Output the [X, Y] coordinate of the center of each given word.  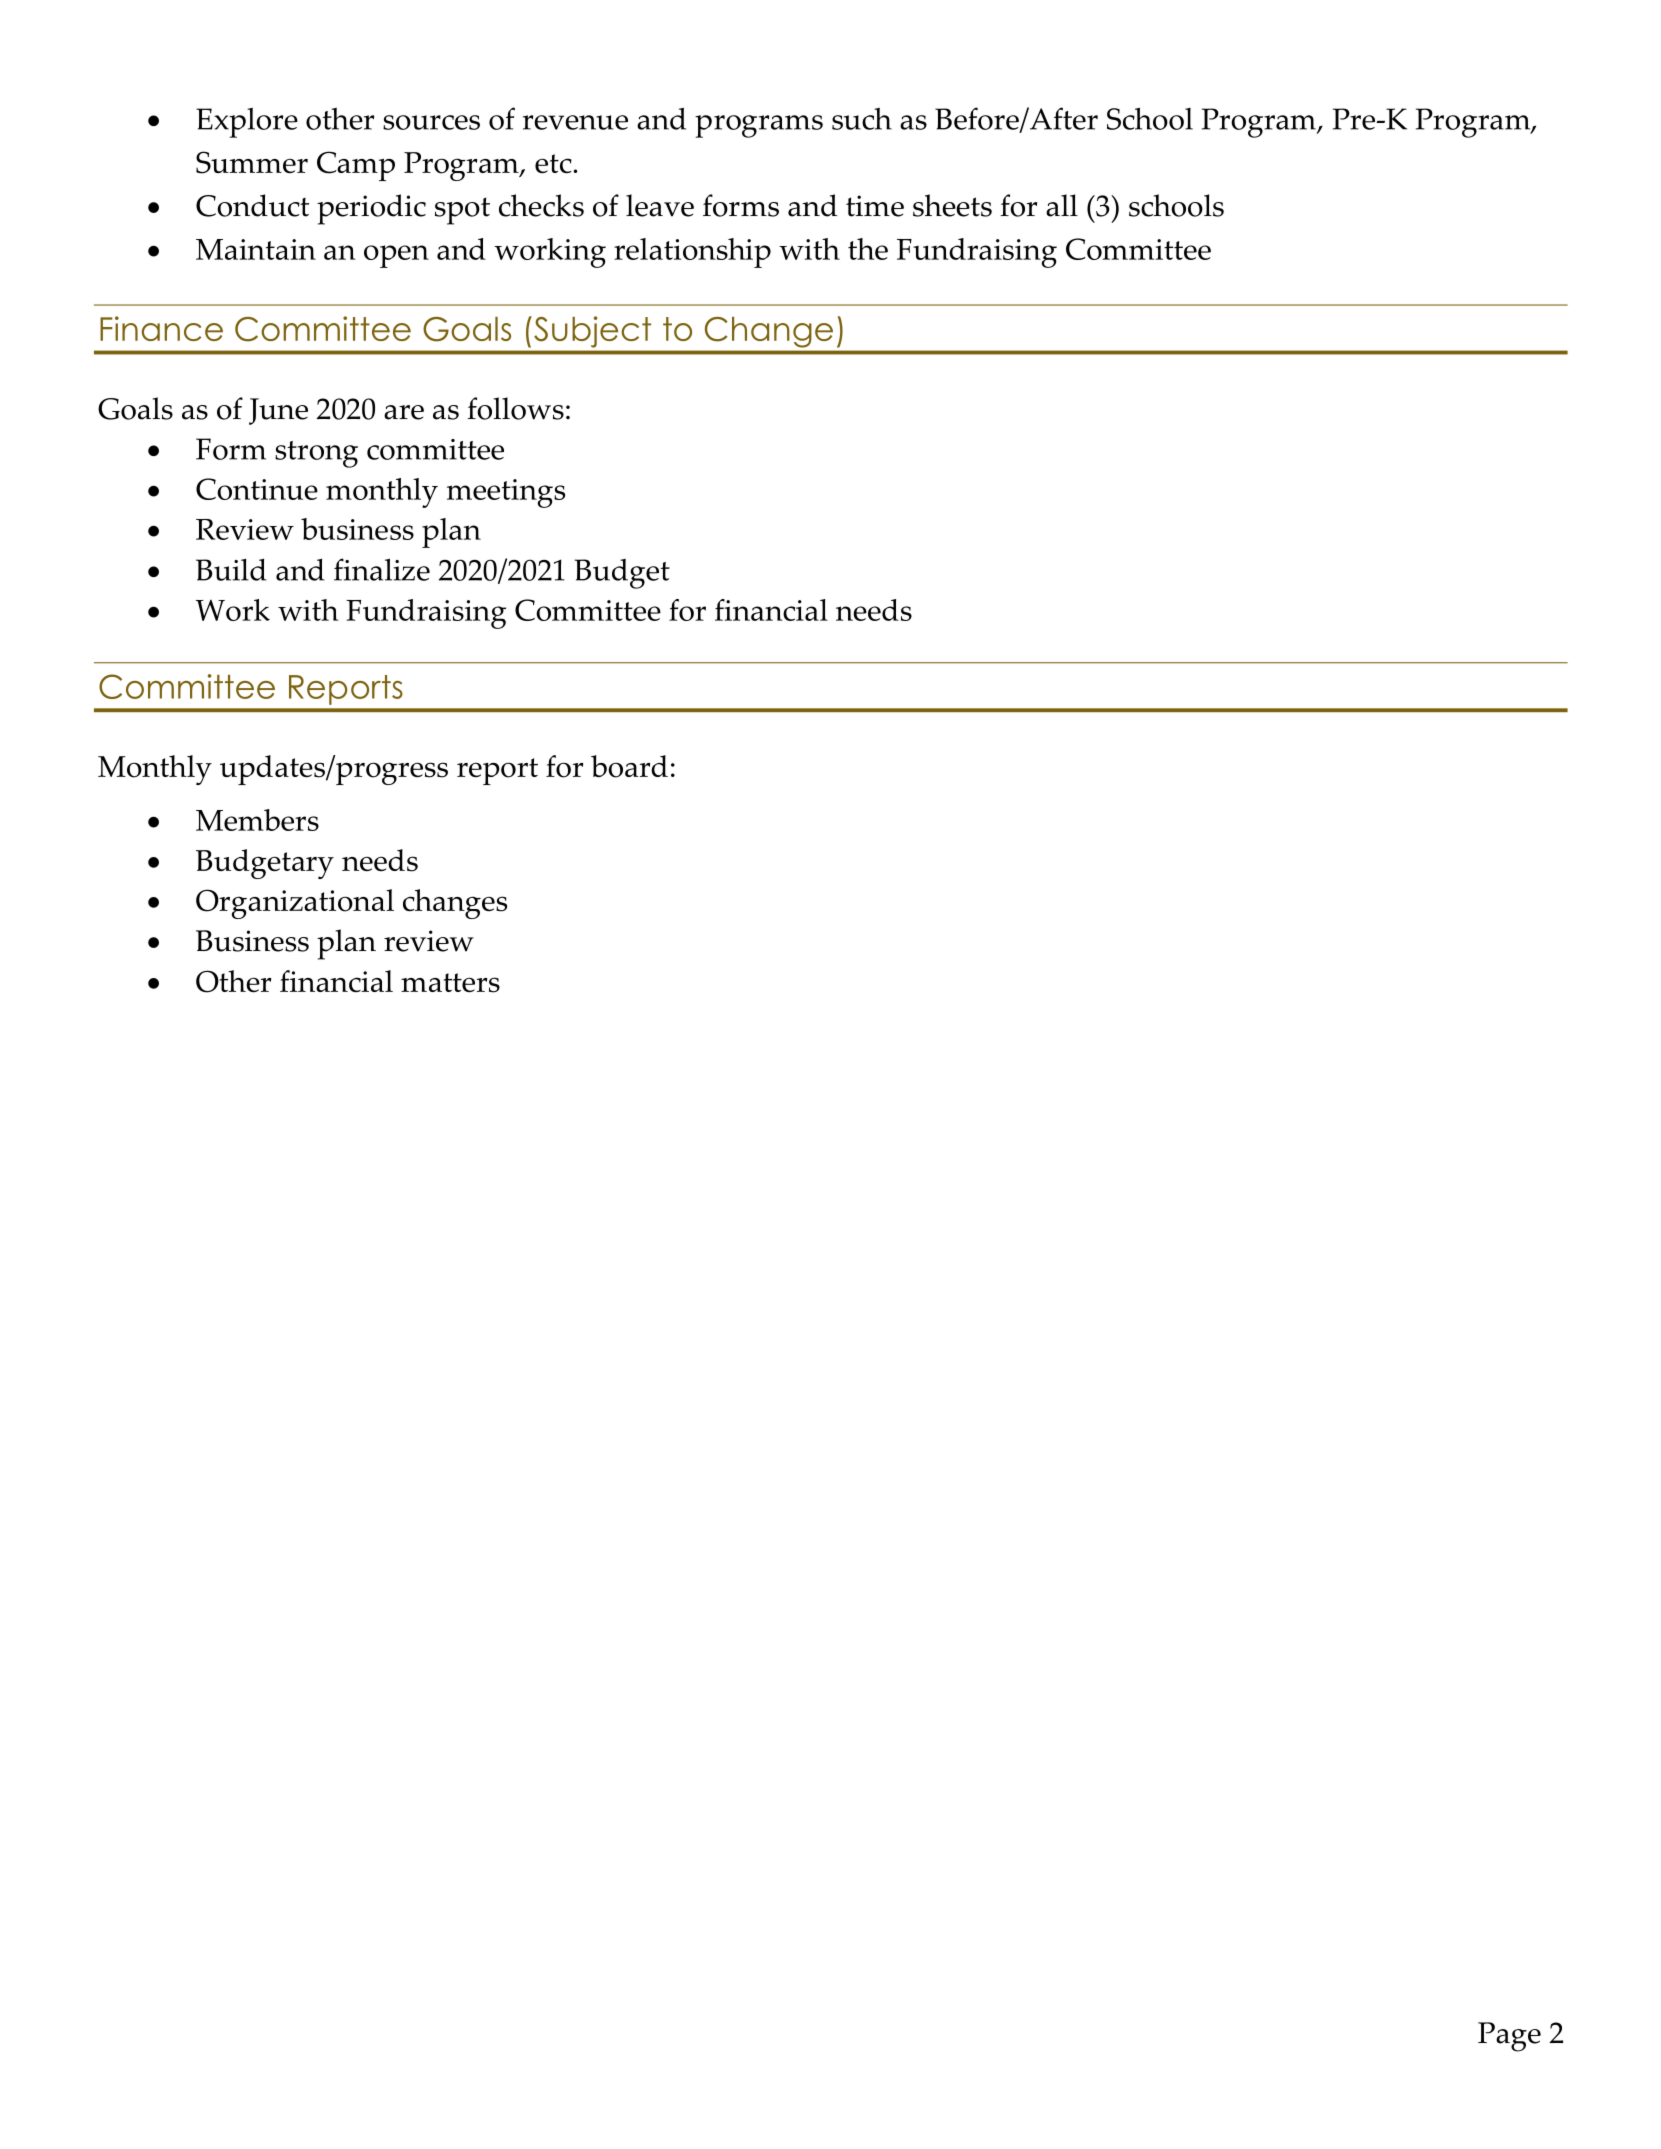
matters [450, 983]
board [629, 766]
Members [257, 820]
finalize [382, 569]
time [875, 206]
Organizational [295, 904]
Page [1509, 2037]
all [1062, 205]
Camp [356, 166]
